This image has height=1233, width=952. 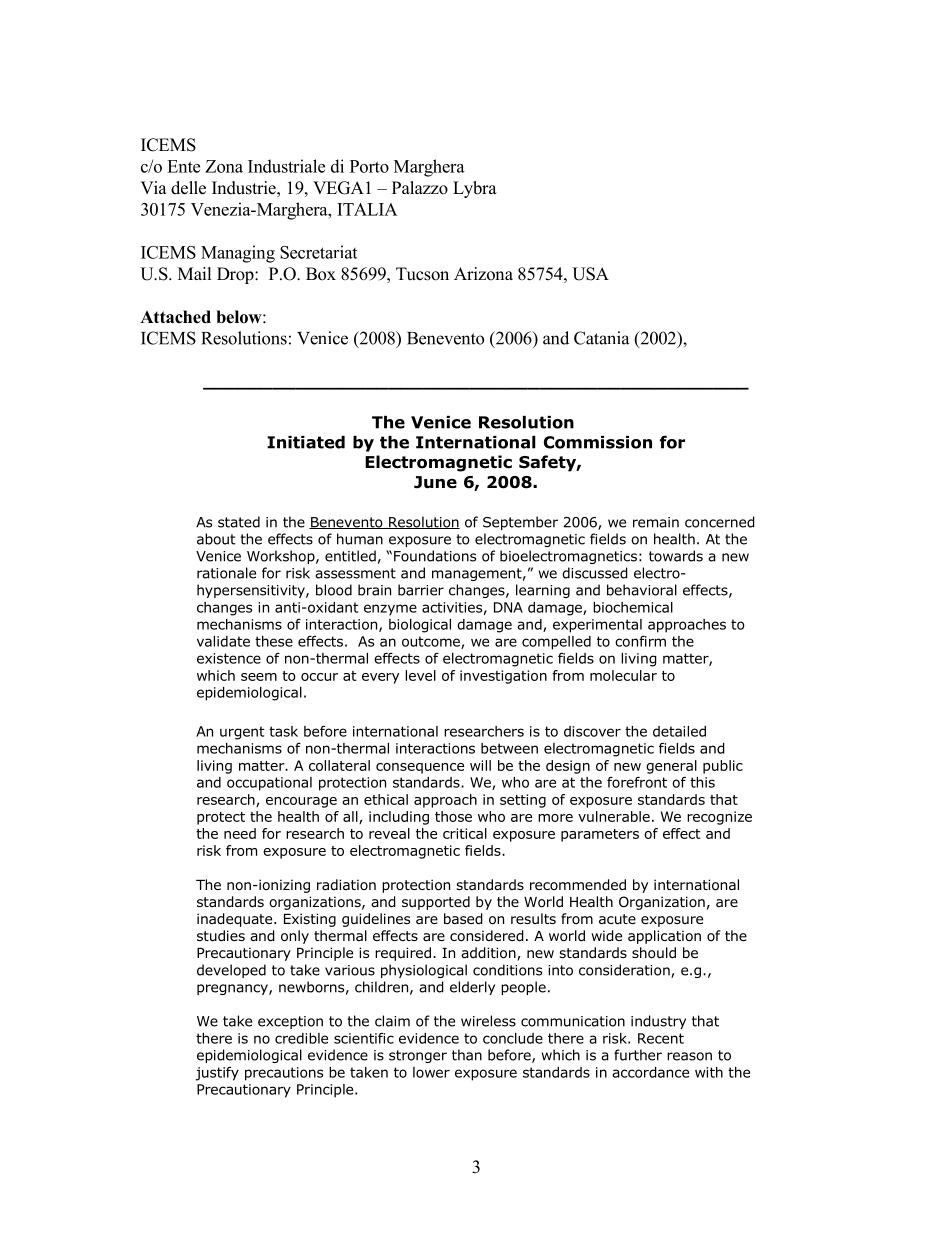 I want to click on ITALIA, so click(x=367, y=209).
